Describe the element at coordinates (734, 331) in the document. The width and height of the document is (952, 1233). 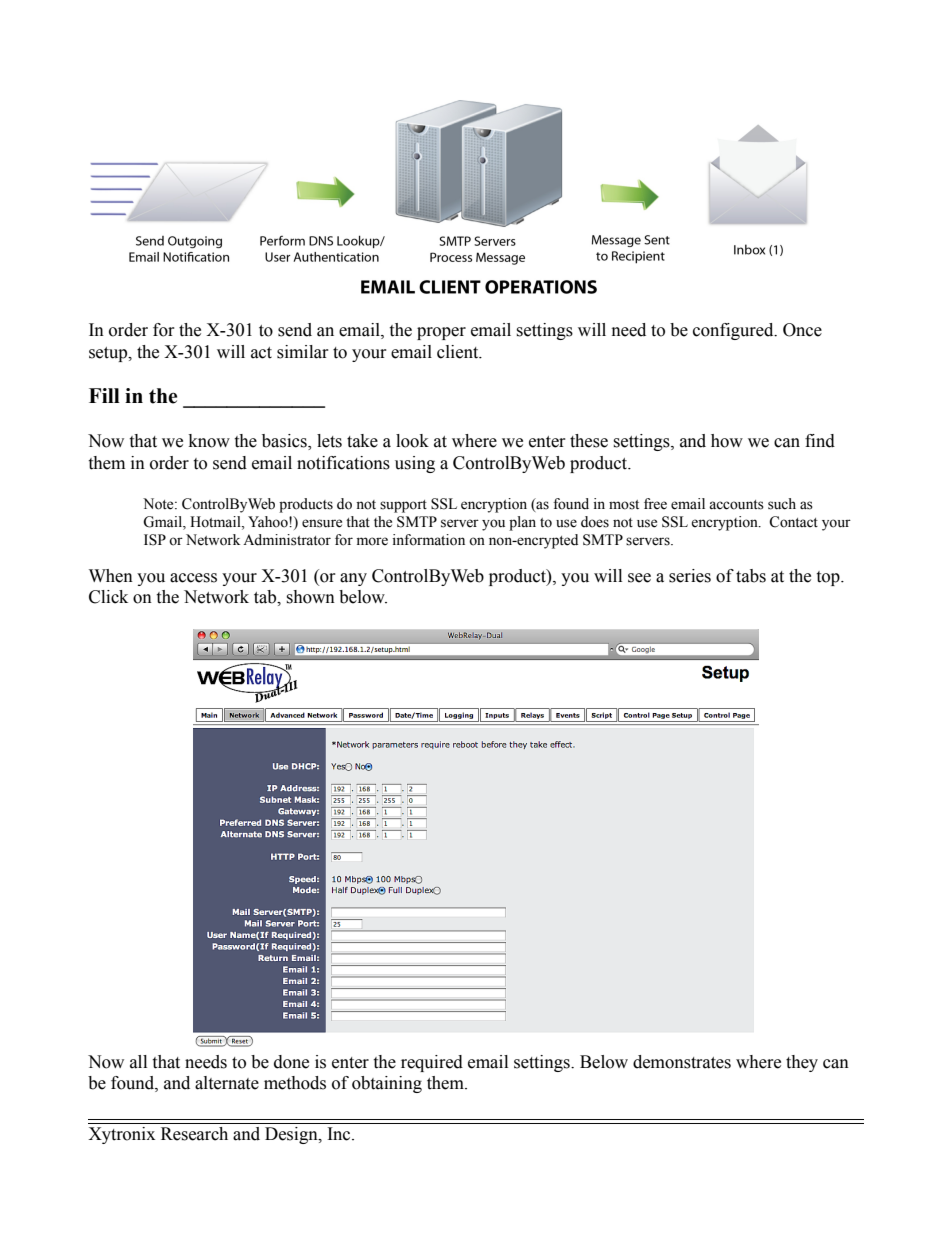
I see `configured` at that location.
